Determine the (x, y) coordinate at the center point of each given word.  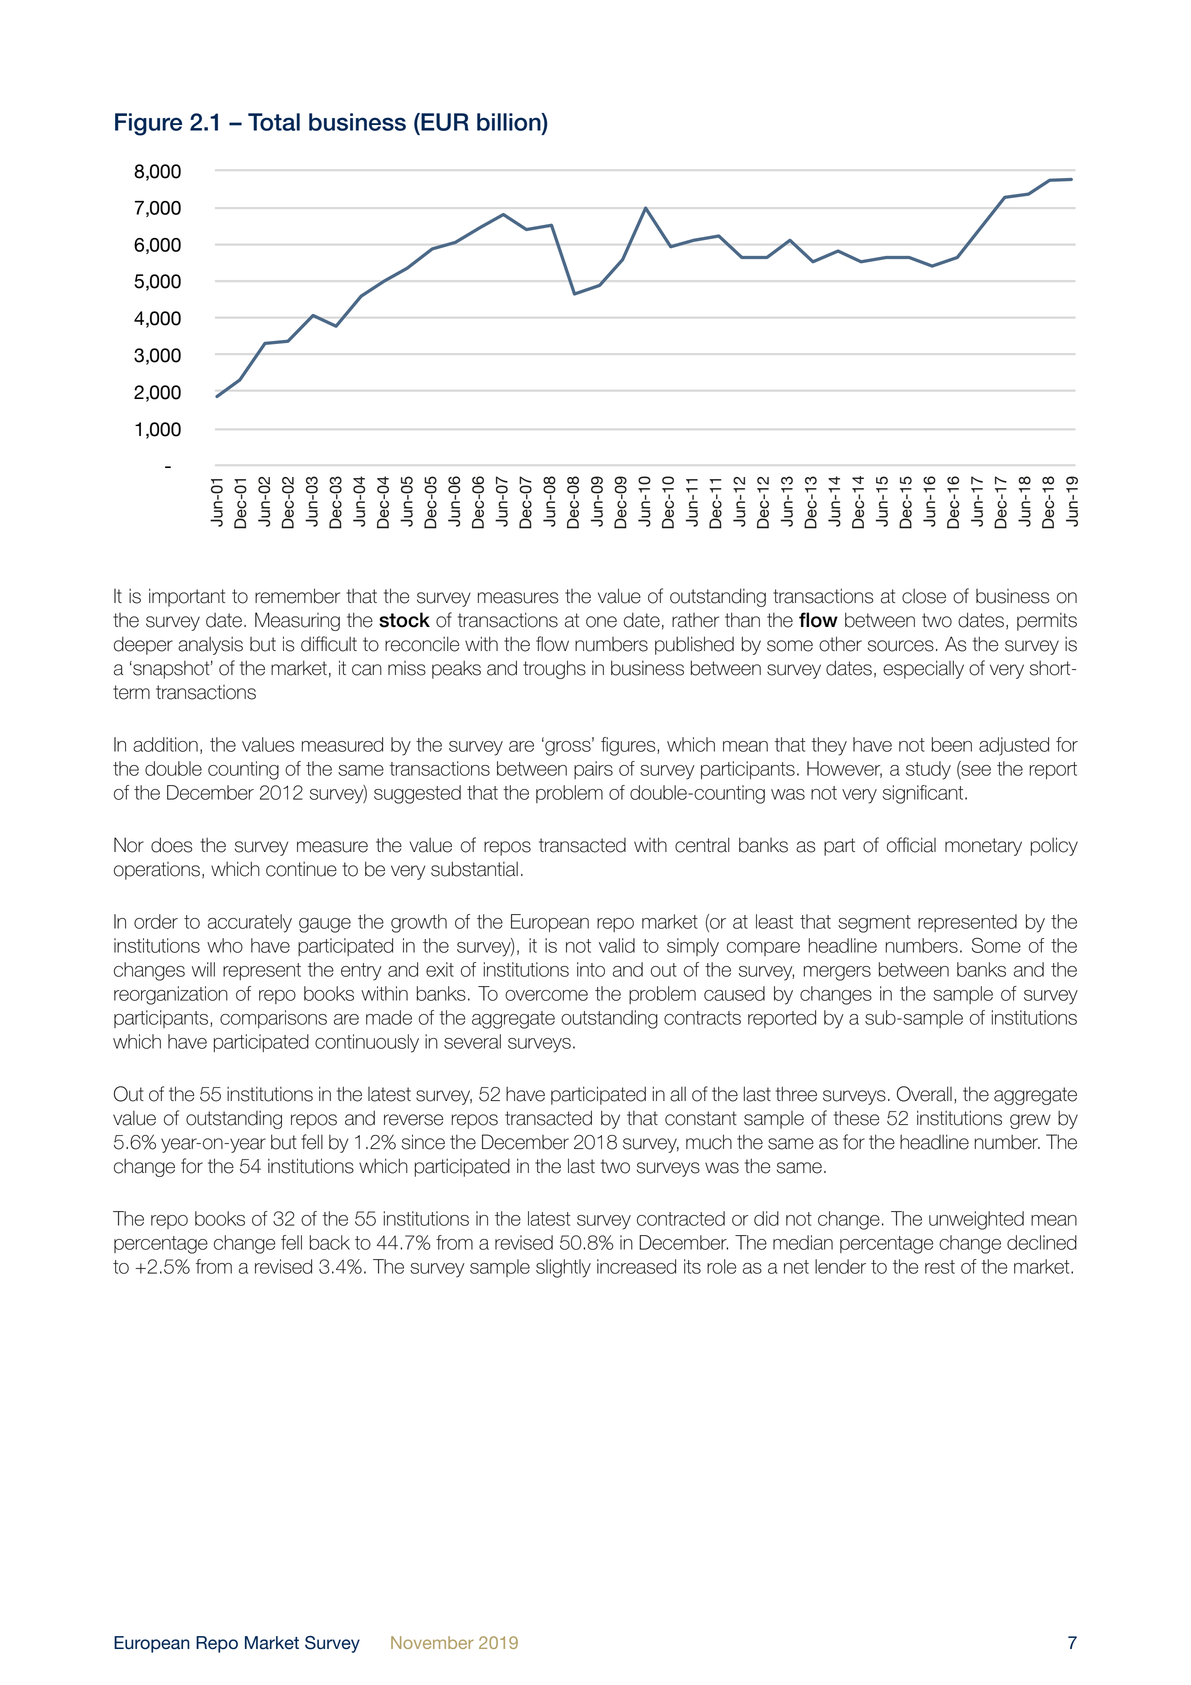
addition (165, 744)
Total (274, 122)
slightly (563, 1268)
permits (1047, 622)
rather (695, 620)
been (951, 744)
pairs (593, 770)
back (329, 1242)
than (742, 620)
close (924, 596)
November (432, 1642)
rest (940, 1267)
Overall (924, 1094)
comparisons (273, 1019)
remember (297, 596)
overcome (546, 995)
